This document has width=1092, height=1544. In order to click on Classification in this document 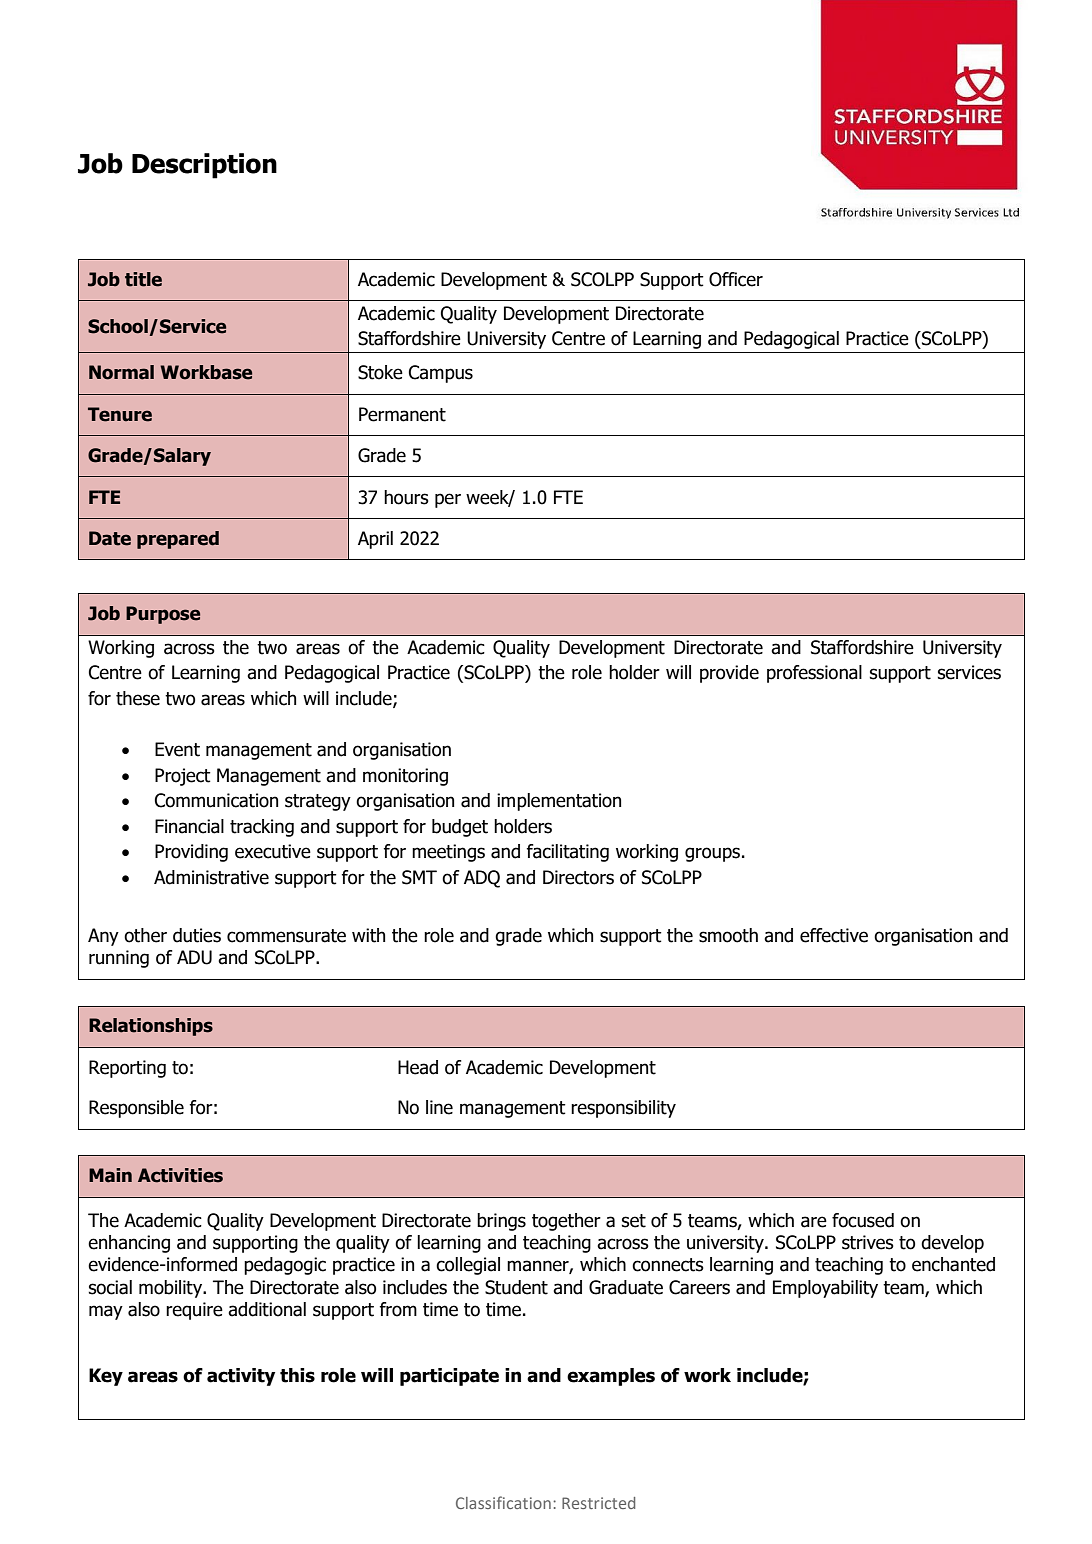, I will do `click(503, 1502)`.
